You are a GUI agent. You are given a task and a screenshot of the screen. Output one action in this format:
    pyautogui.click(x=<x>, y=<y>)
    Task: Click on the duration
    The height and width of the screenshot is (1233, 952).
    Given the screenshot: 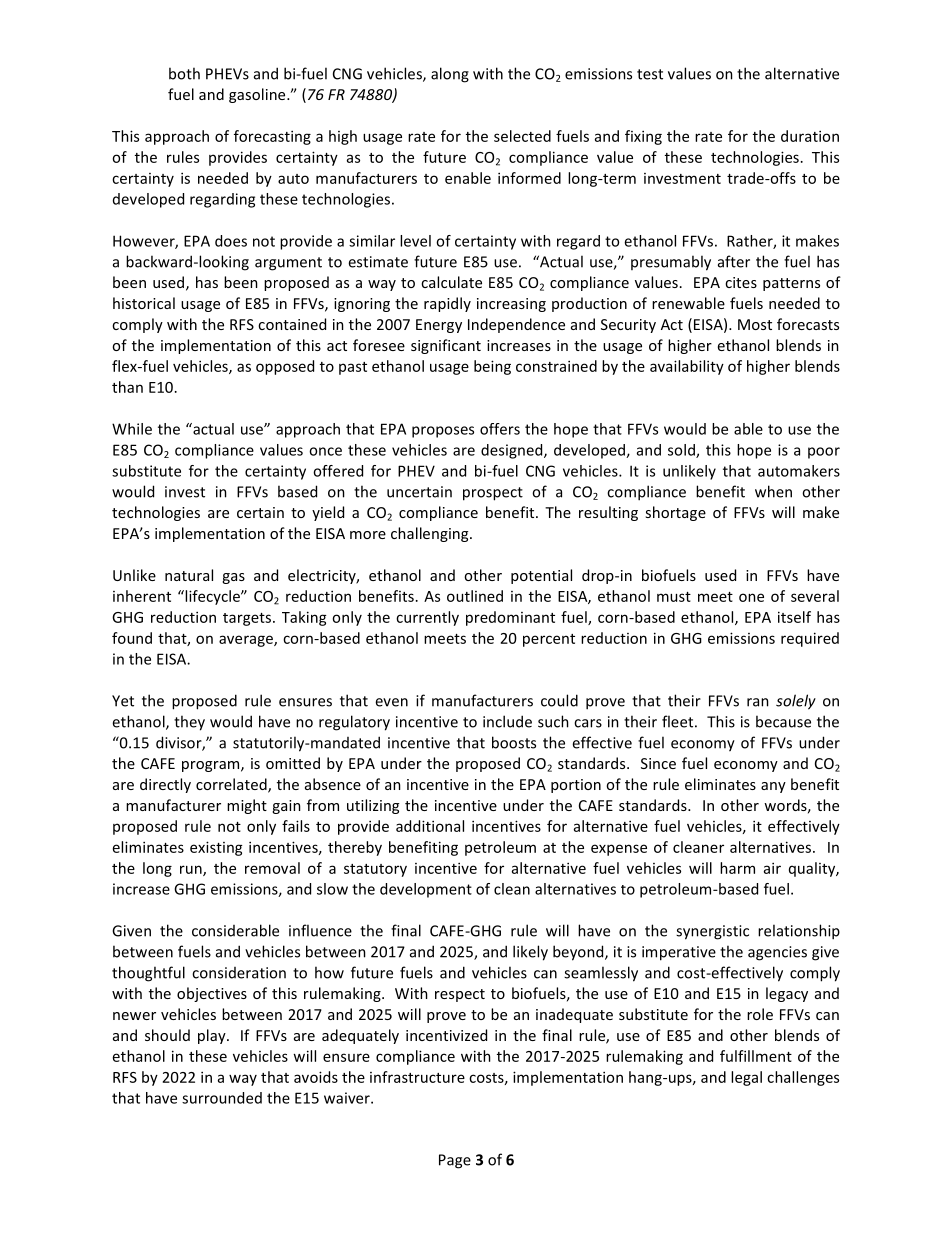 What is the action you would take?
    pyautogui.click(x=810, y=136)
